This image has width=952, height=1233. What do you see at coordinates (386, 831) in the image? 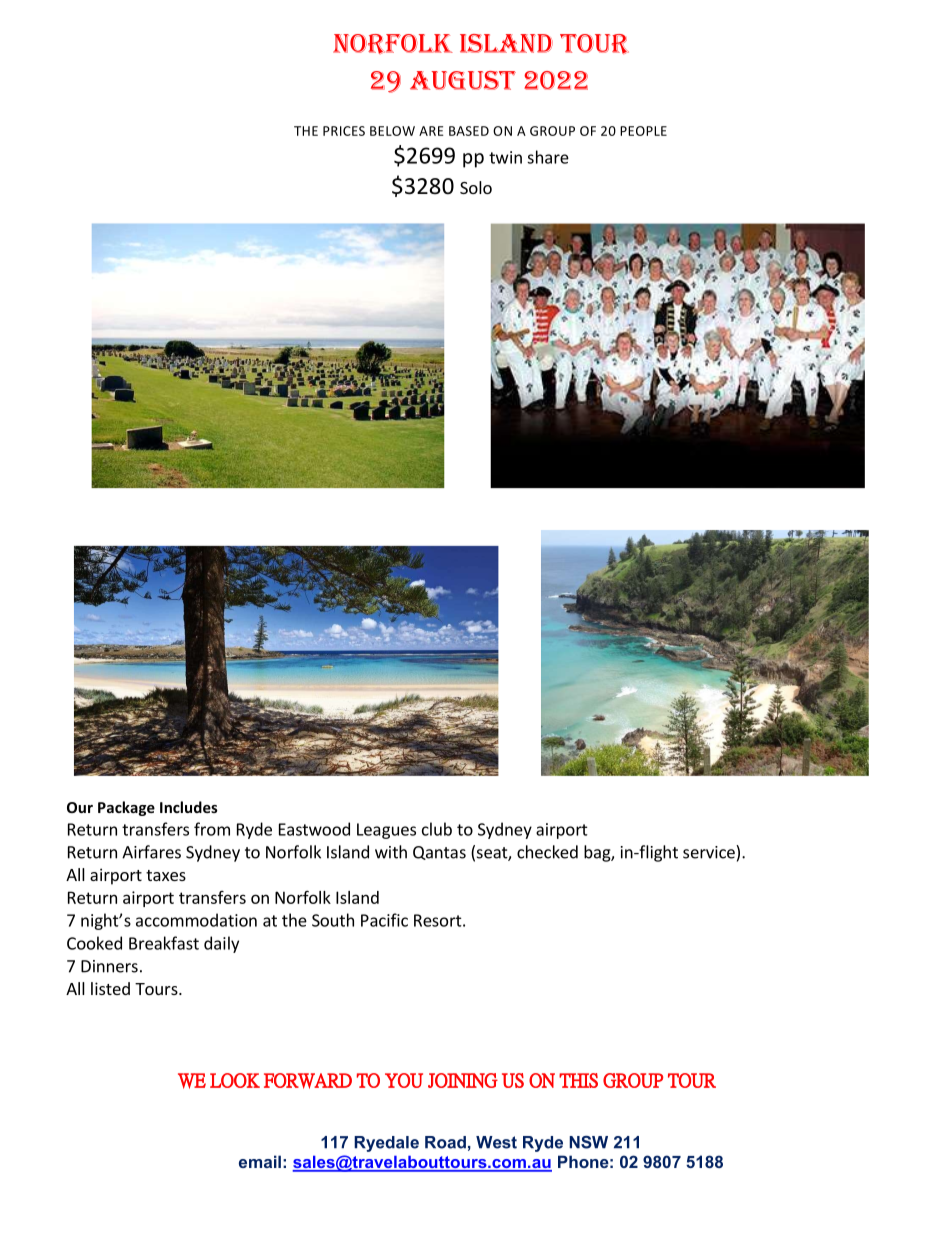
I see `Leagues` at bounding box center [386, 831].
